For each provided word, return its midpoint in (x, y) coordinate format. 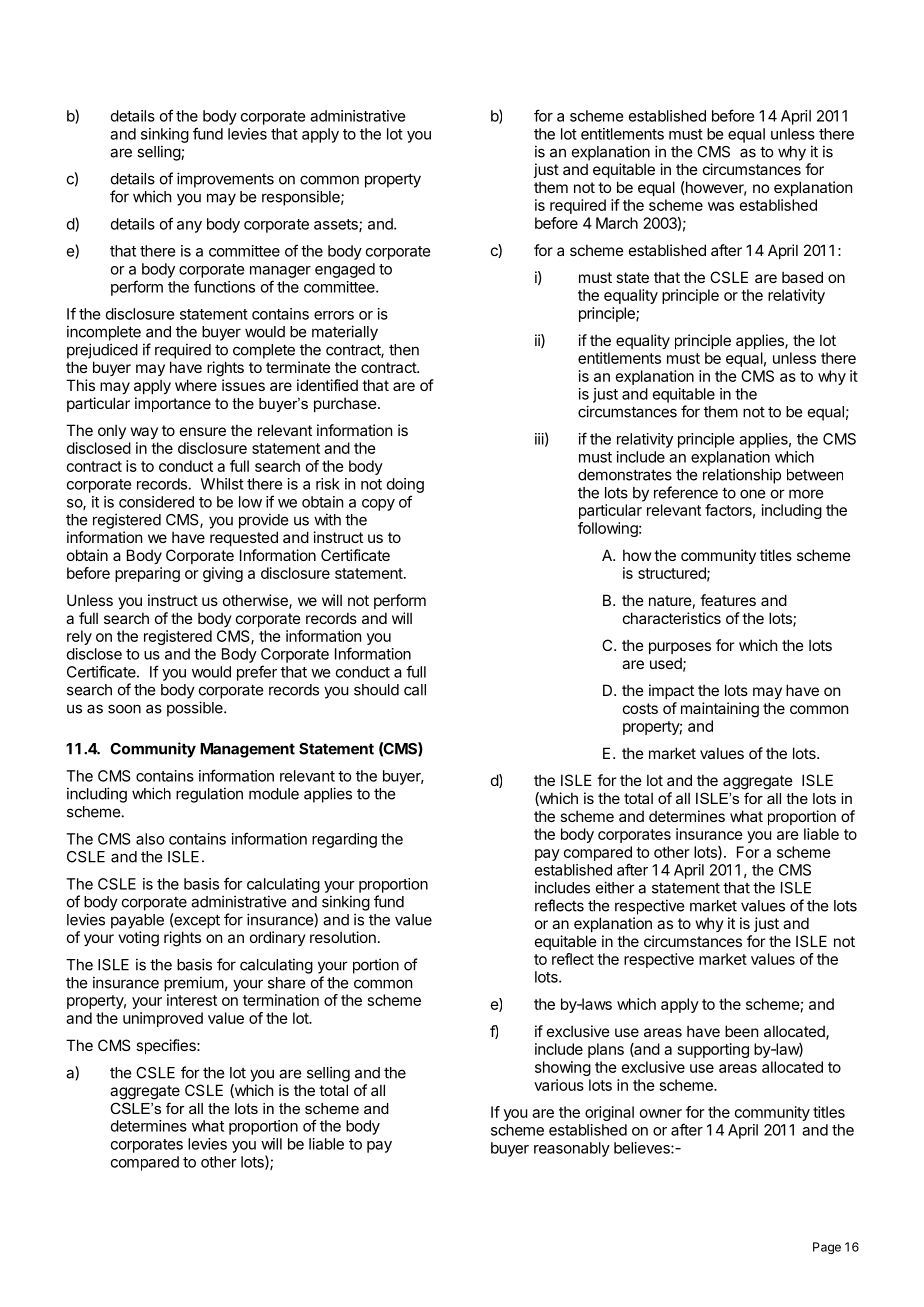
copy (378, 505)
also (150, 839)
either (615, 887)
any (189, 227)
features (728, 600)
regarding (344, 840)
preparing (147, 574)
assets (337, 225)
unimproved (163, 1019)
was (721, 206)
